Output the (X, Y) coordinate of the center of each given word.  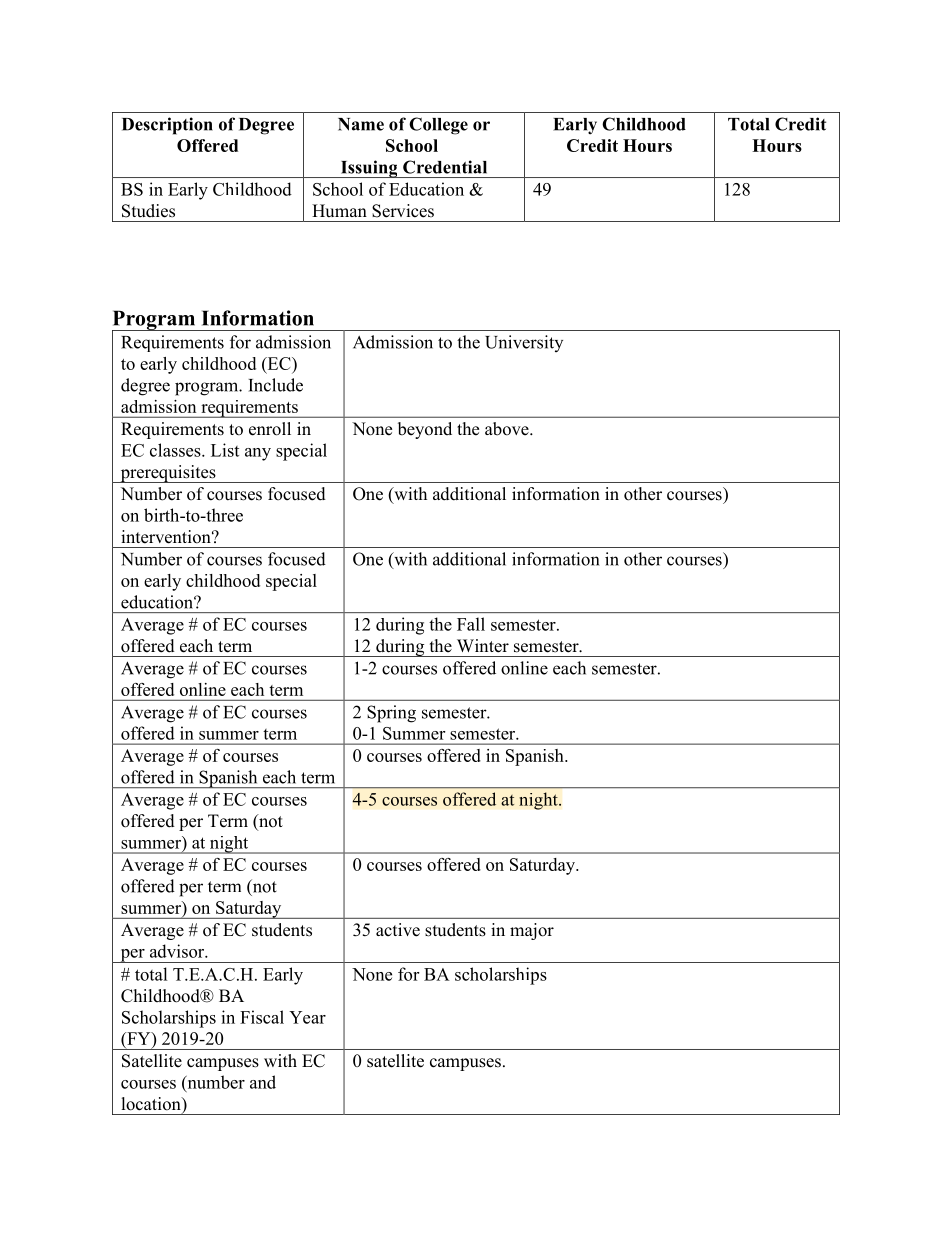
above (508, 429)
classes (176, 450)
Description (167, 126)
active (398, 930)
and (263, 1082)
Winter (483, 646)
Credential (445, 167)
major (532, 931)
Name (361, 124)
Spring (391, 714)
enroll (270, 429)
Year (307, 1017)
